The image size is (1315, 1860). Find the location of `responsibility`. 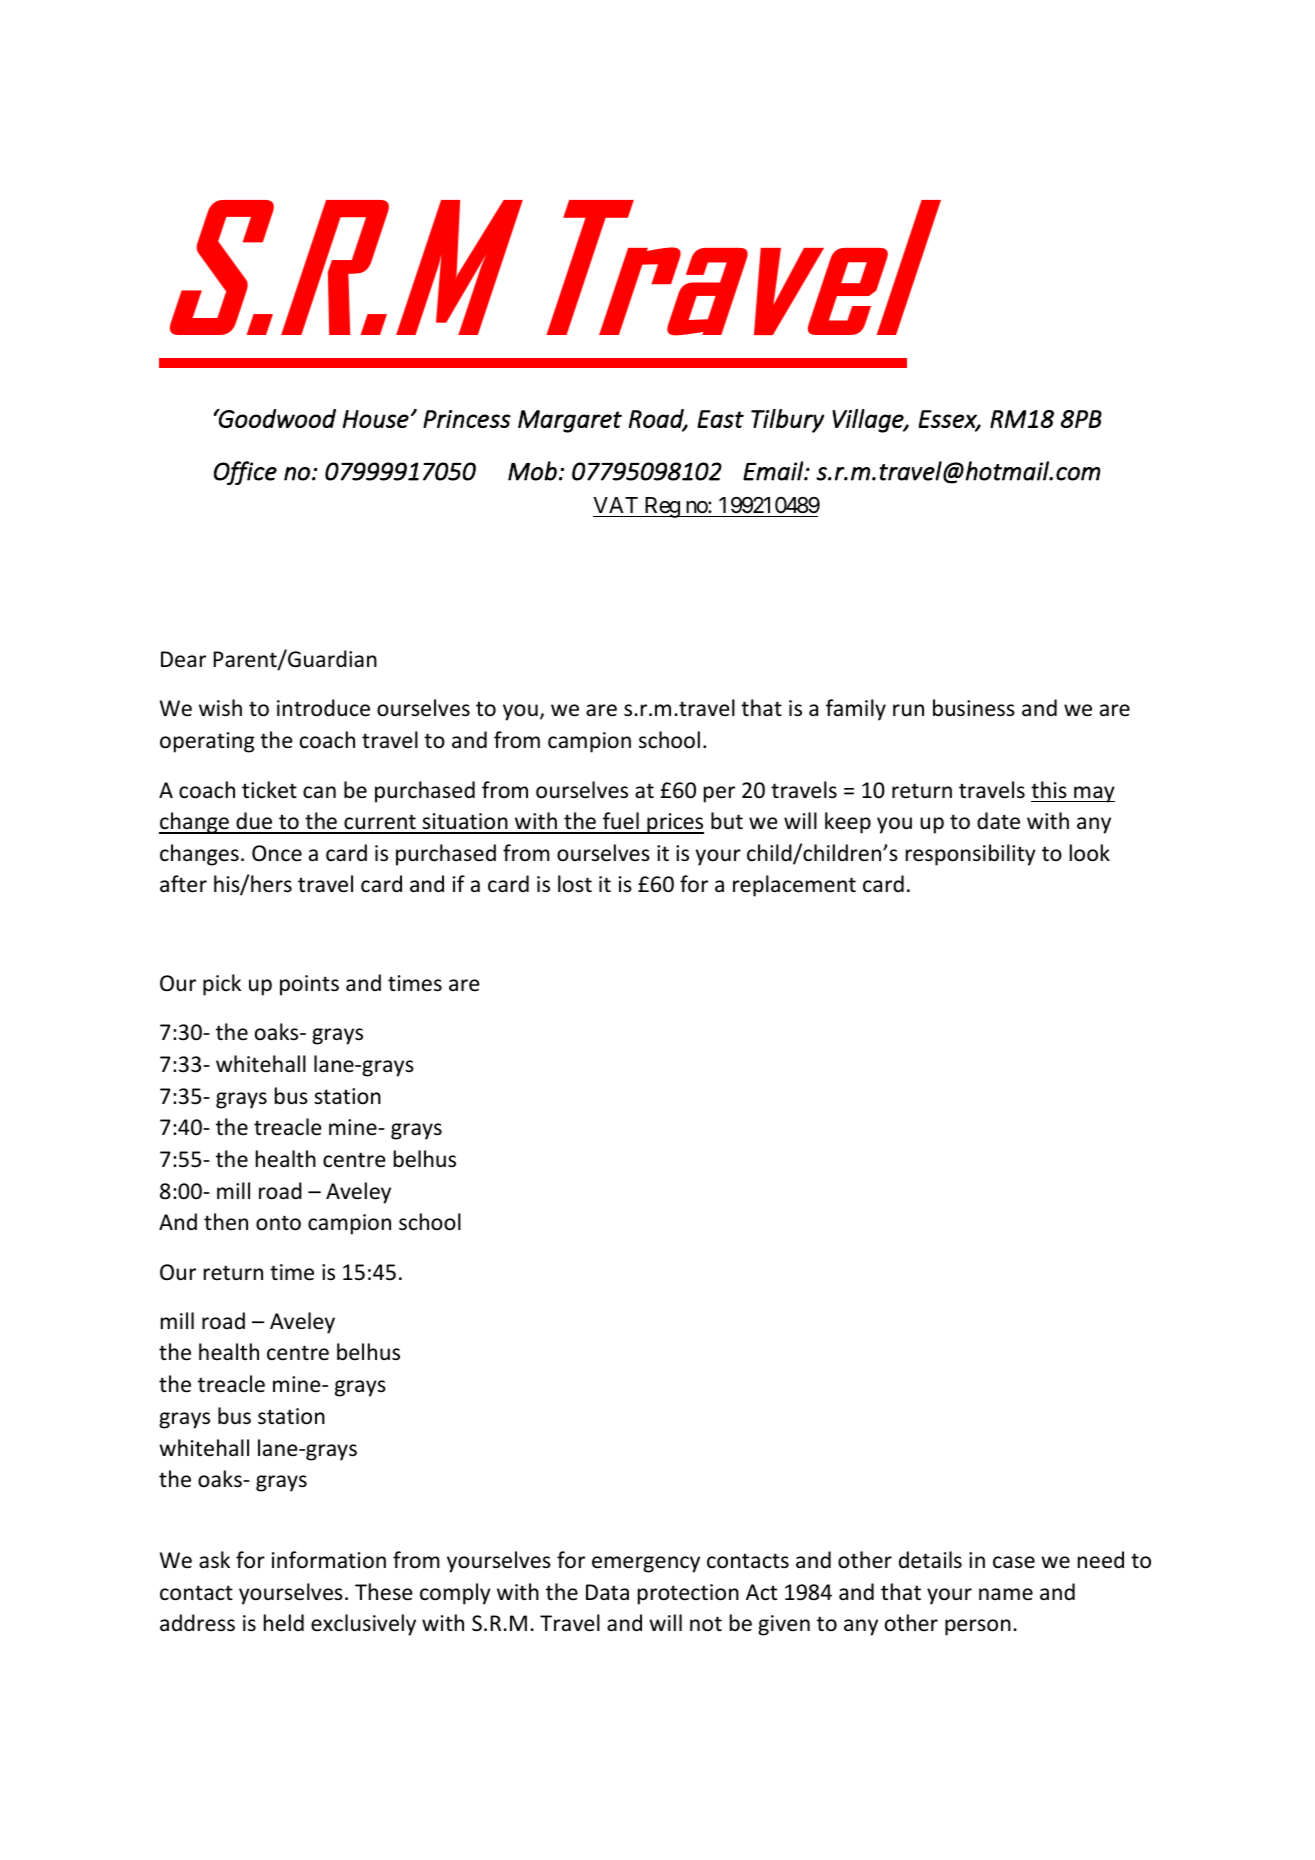

responsibility is located at coordinates (971, 855).
